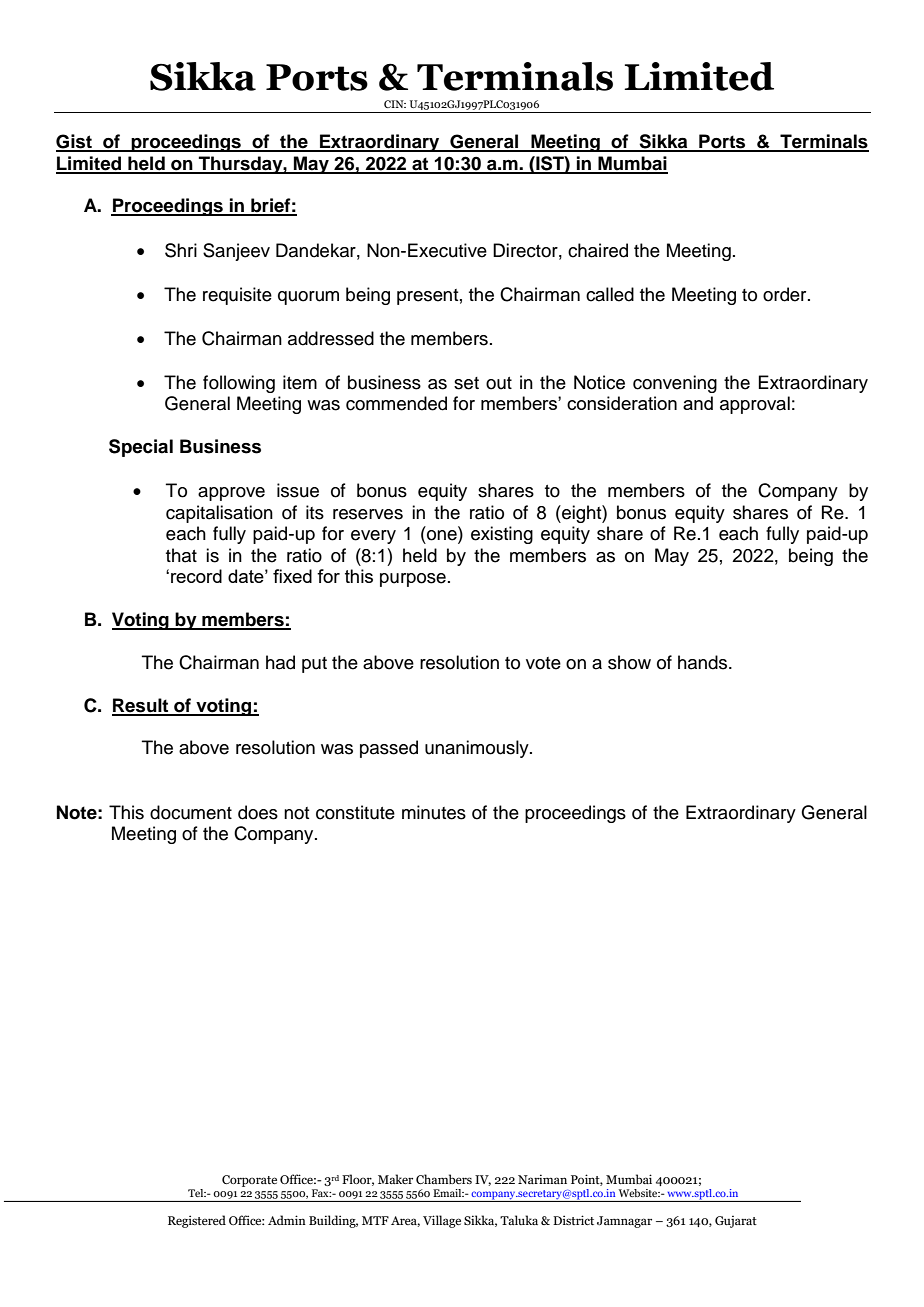 This screenshot has height=1307, width=924. What do you see at coordinates (466, 383) in the screenshot?
I see `set` at bounding box center [466, 383].
